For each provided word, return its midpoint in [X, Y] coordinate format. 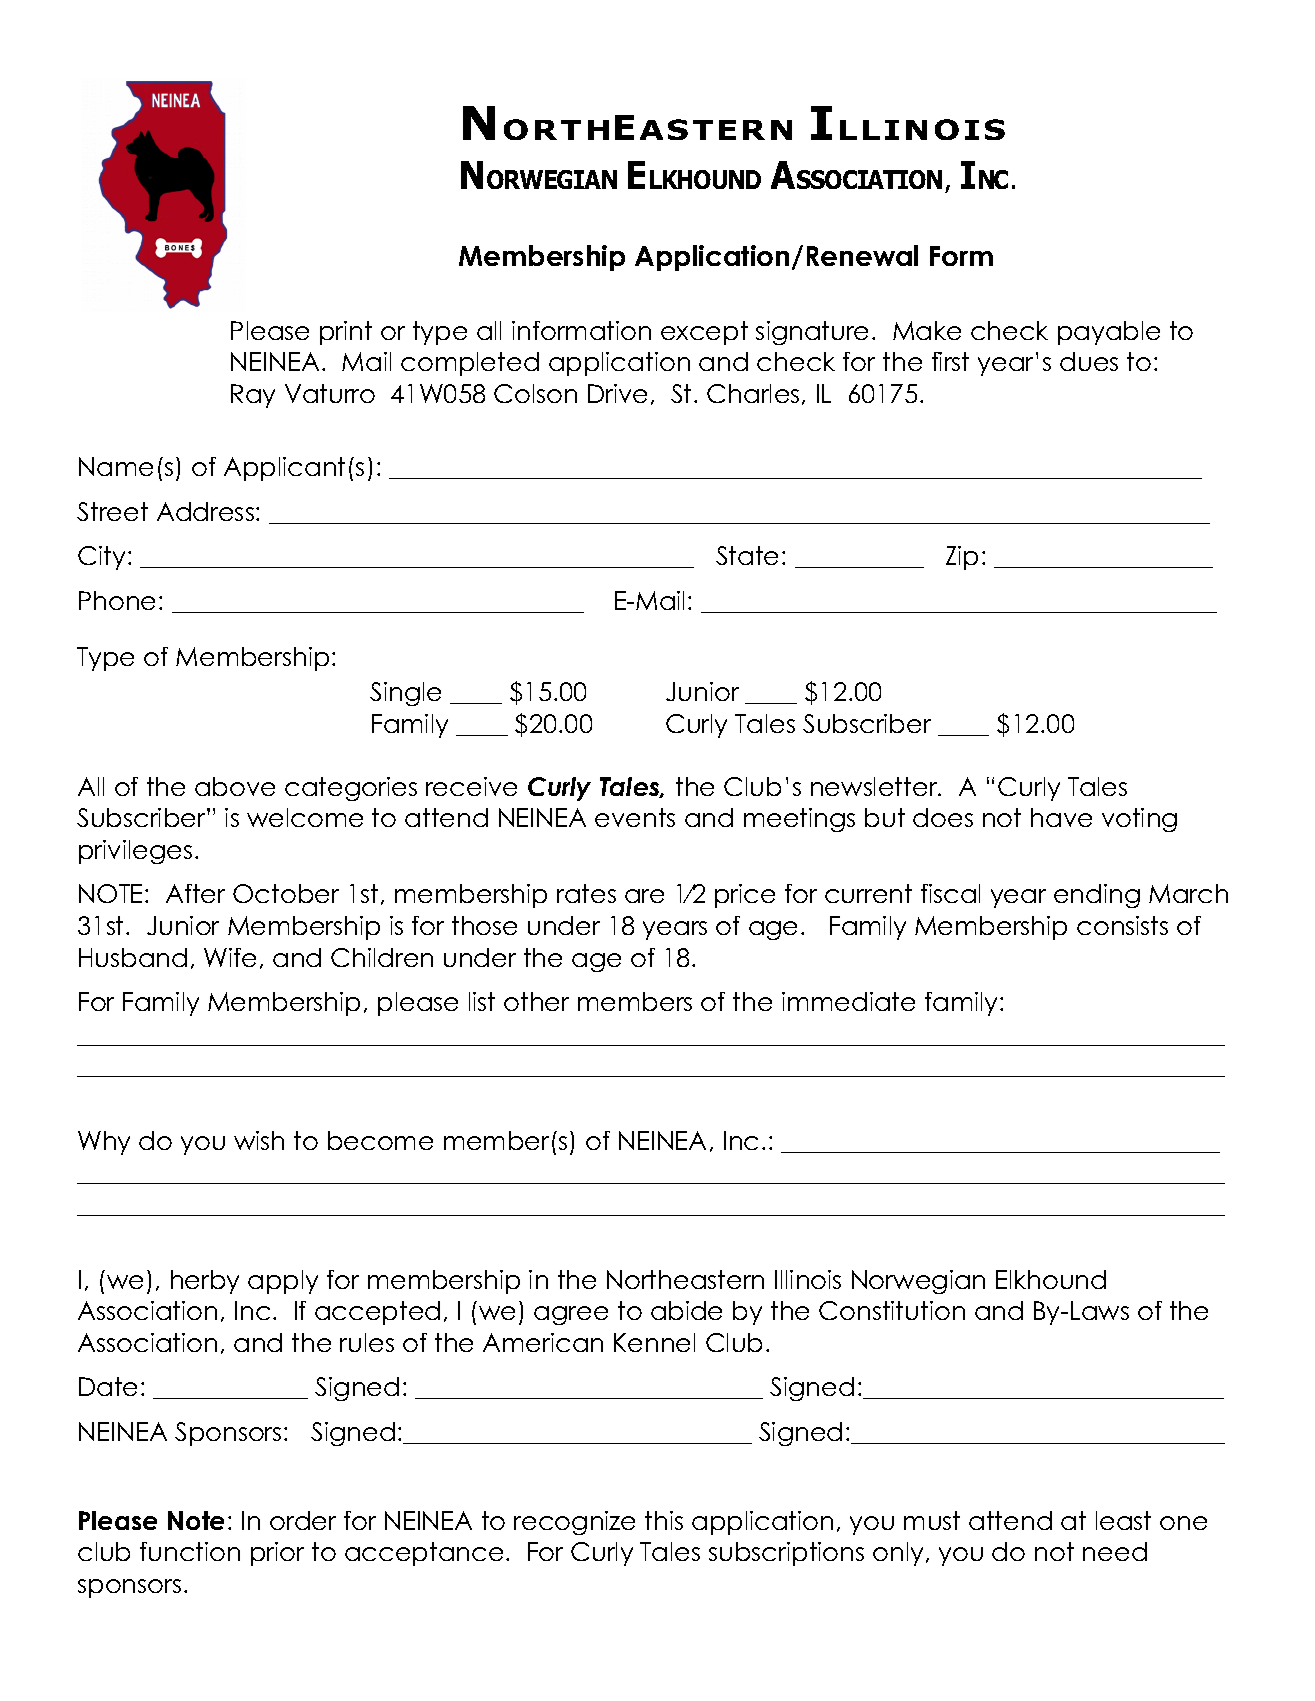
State [747, 555]
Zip [962, 558]
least [1123, 1520]
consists [1122, 925]
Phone [117, 600]
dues [1089, 361]
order [303, 1520]
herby [205, 1282]
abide [686, 1310]
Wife [230, 957]
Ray [253, 396]
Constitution [892, 1310]
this [664, 1520]
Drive [617, 393]
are [644, 896]
